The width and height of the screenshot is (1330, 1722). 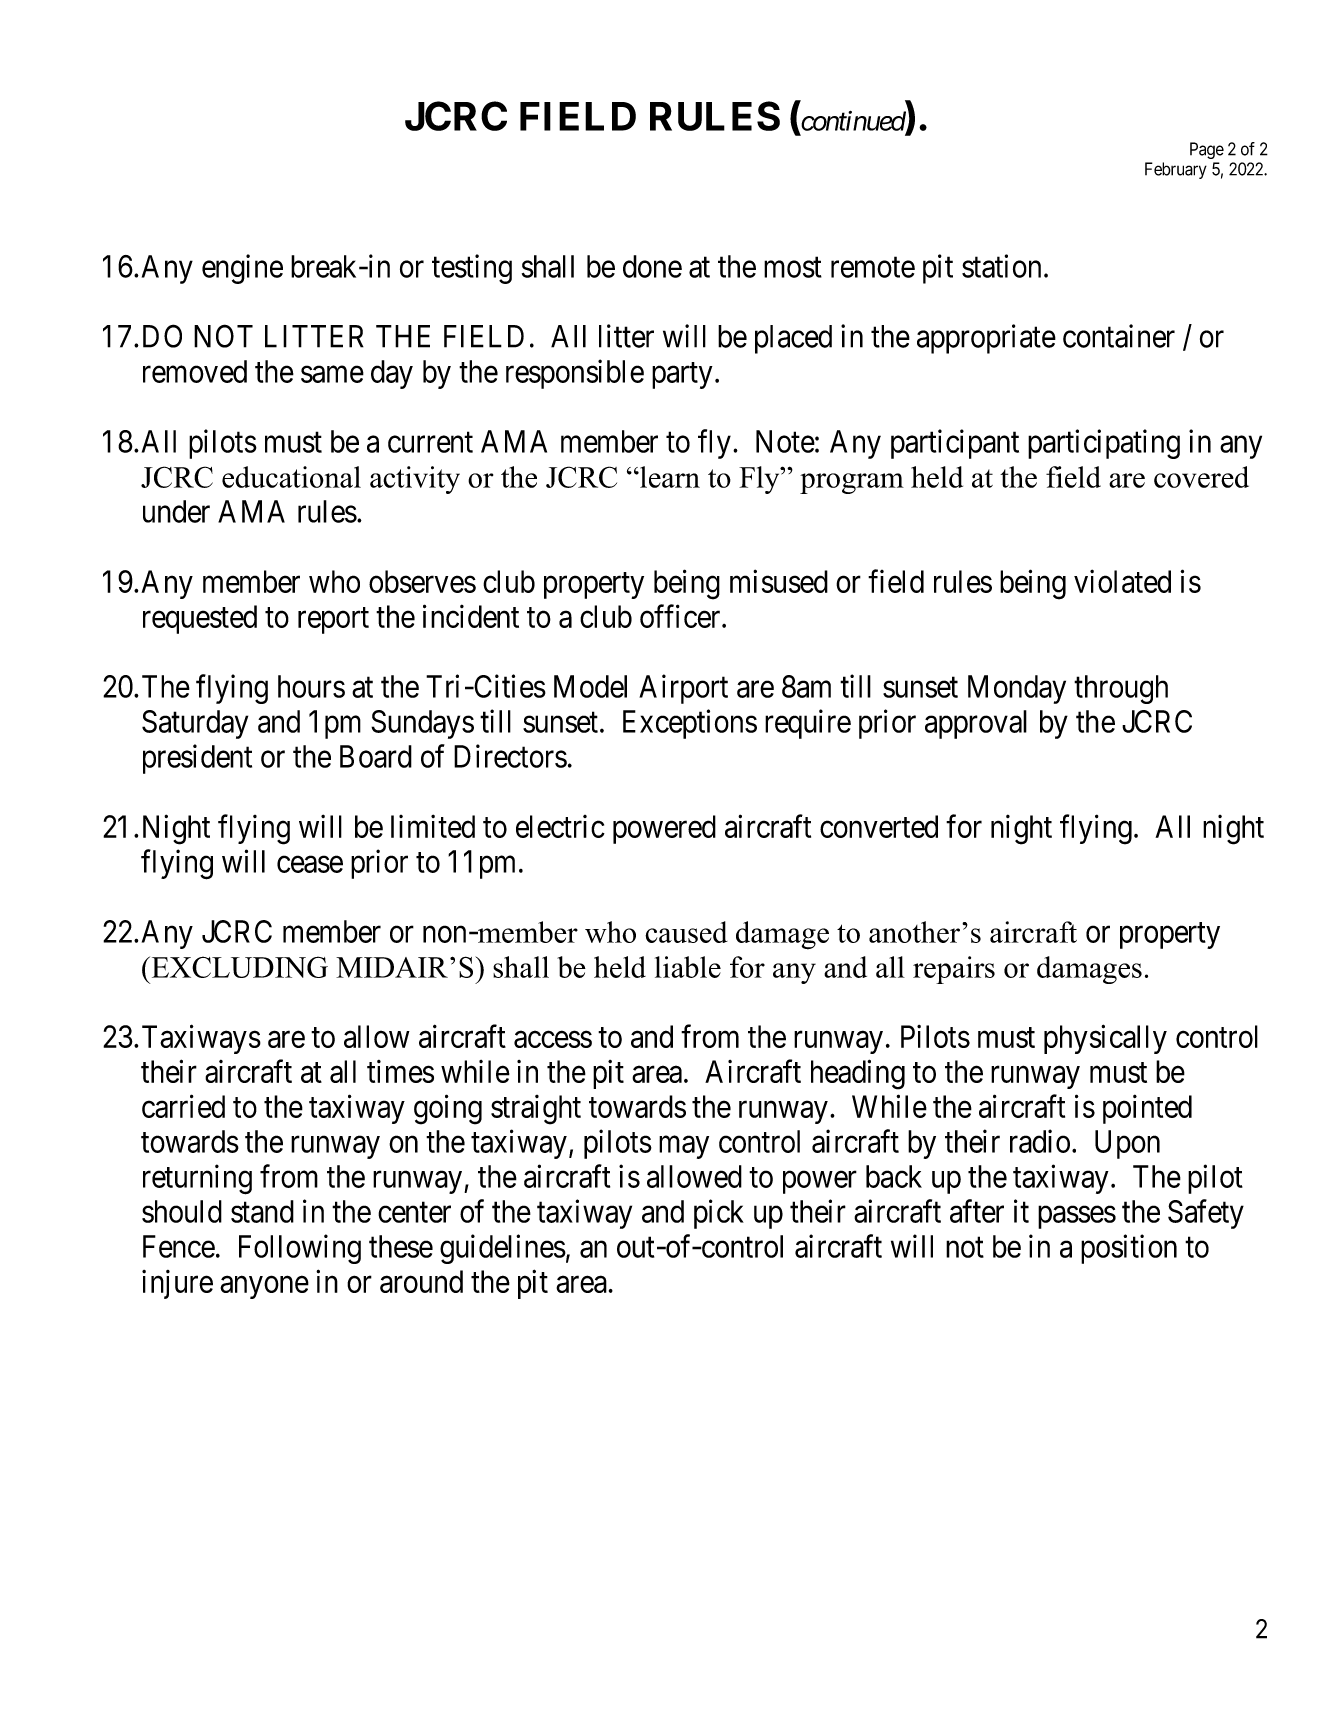 What do you see at coordinates (242, 269) in the screenshot?
I see `engine` at bounding box center [242, 269].
